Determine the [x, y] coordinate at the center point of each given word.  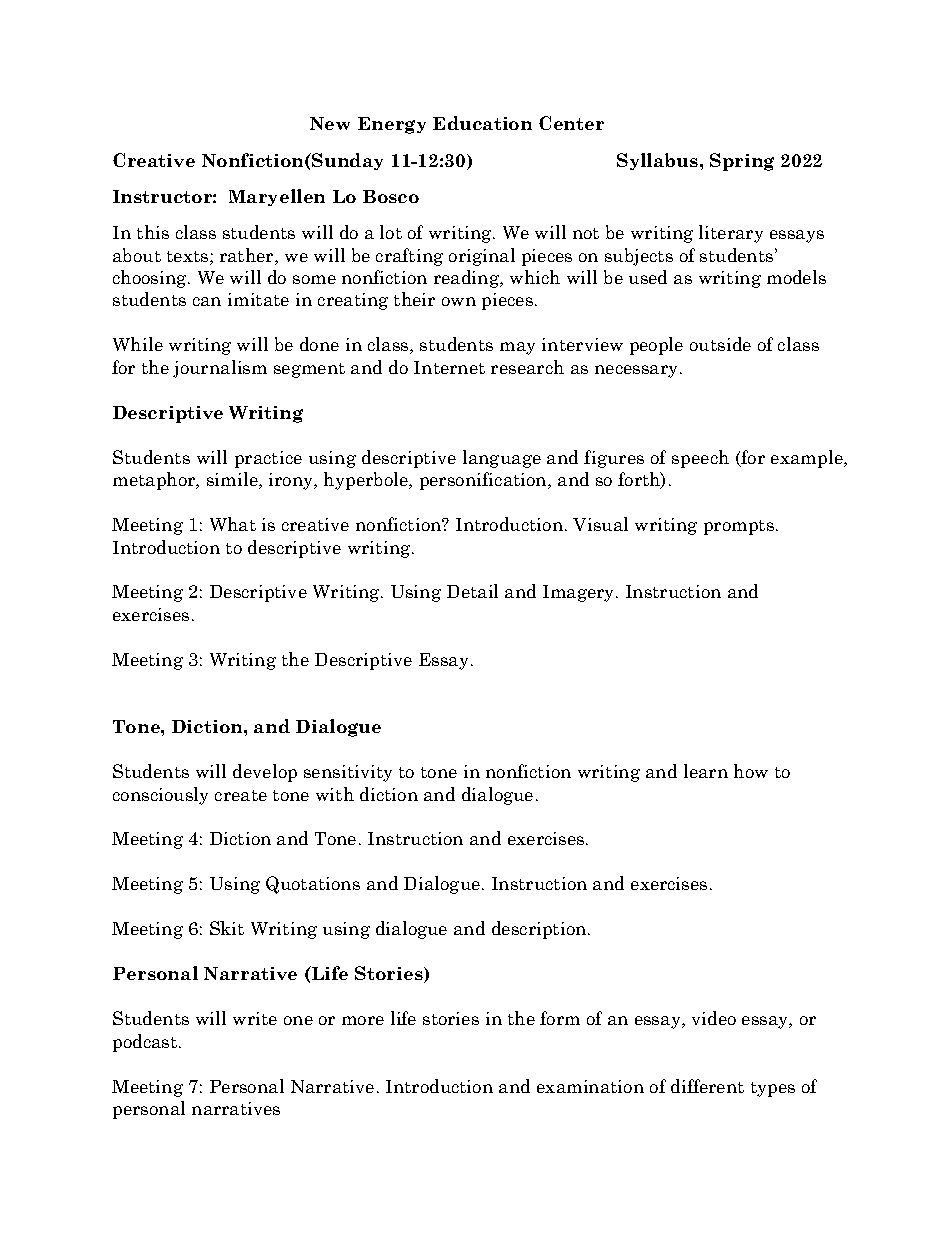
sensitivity [348, 773]
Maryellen [277, 197]
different [707, 1086]
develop [265, 773]
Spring [742, 162]
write [255, 1018]
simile [233, 480]
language [502, 459]
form [560, 1018]
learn [706, 771]
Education [482, 123]
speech [700, 459]
